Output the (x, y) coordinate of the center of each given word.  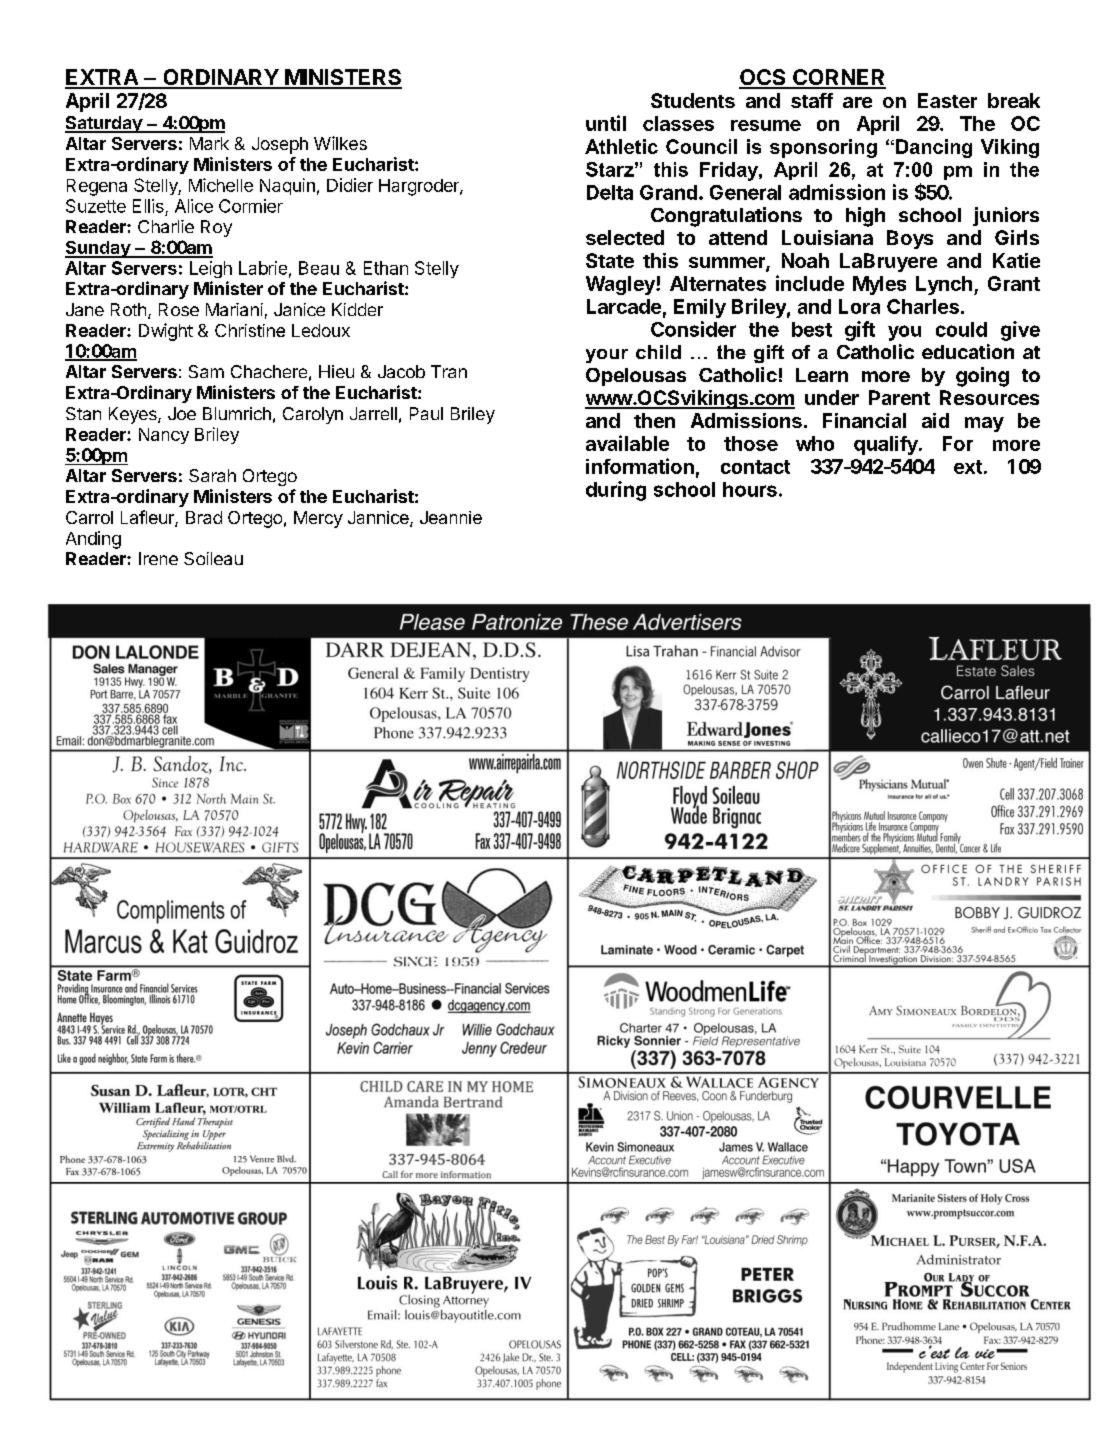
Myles (879, 285)
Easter (947, 100)
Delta (610, 192)
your (607, 356)
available (627, 443)
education (968, 351)
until (606, 123)
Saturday (104, 124)
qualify (887, 445)
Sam (206, 371)
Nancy (164, 436)
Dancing (934, 148)
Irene (158, 558)
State (610, 260)
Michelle (221, 185)
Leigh (211, 269)
